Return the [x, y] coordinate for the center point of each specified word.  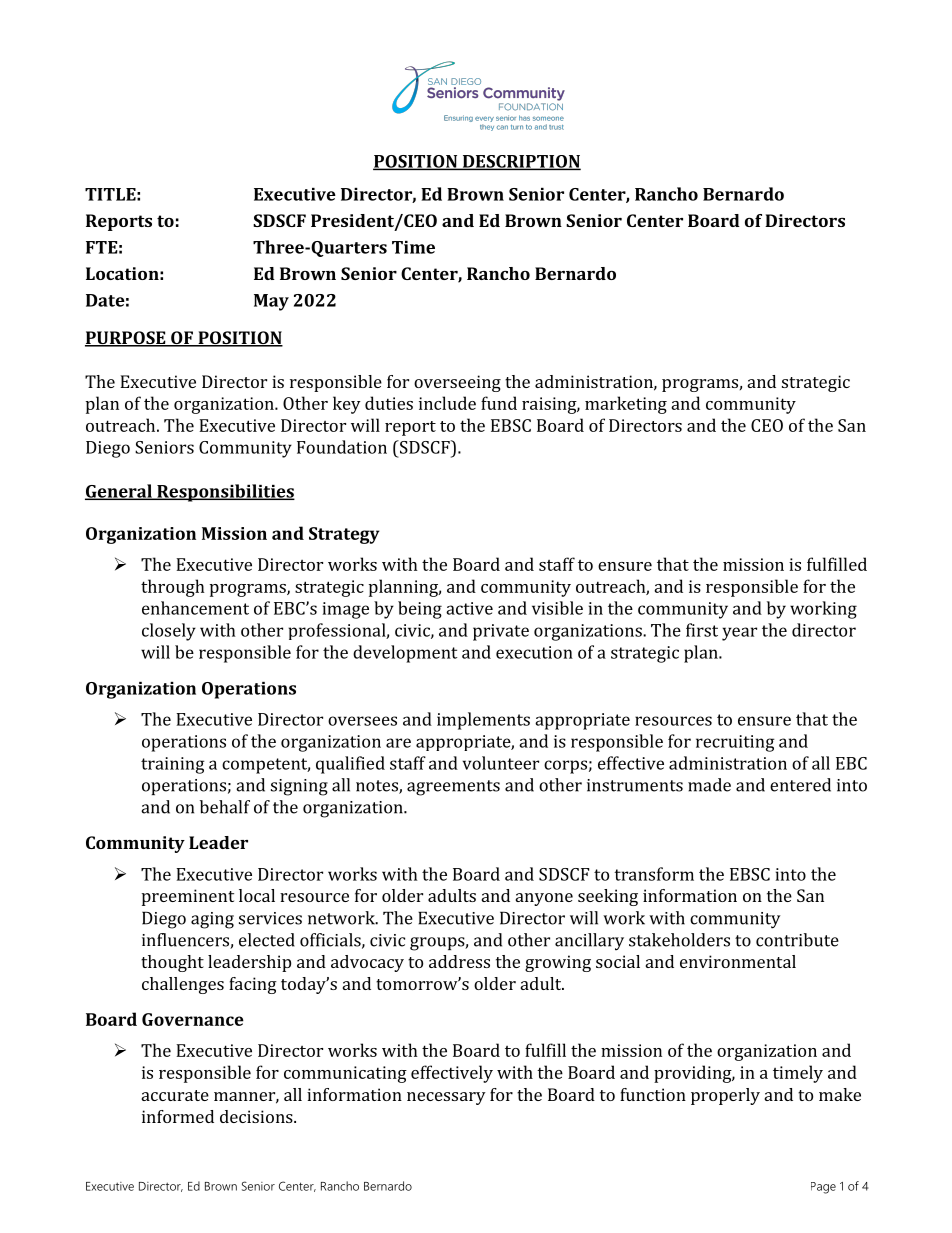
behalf [225, 807]
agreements [453, 788]
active [469, 608]
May [271, 302]
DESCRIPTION [520, 162]
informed [178, 1116]
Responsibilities [225, 493]
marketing [626, 405]
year [739, 634]
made [709, 785]
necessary [446, 1098]
